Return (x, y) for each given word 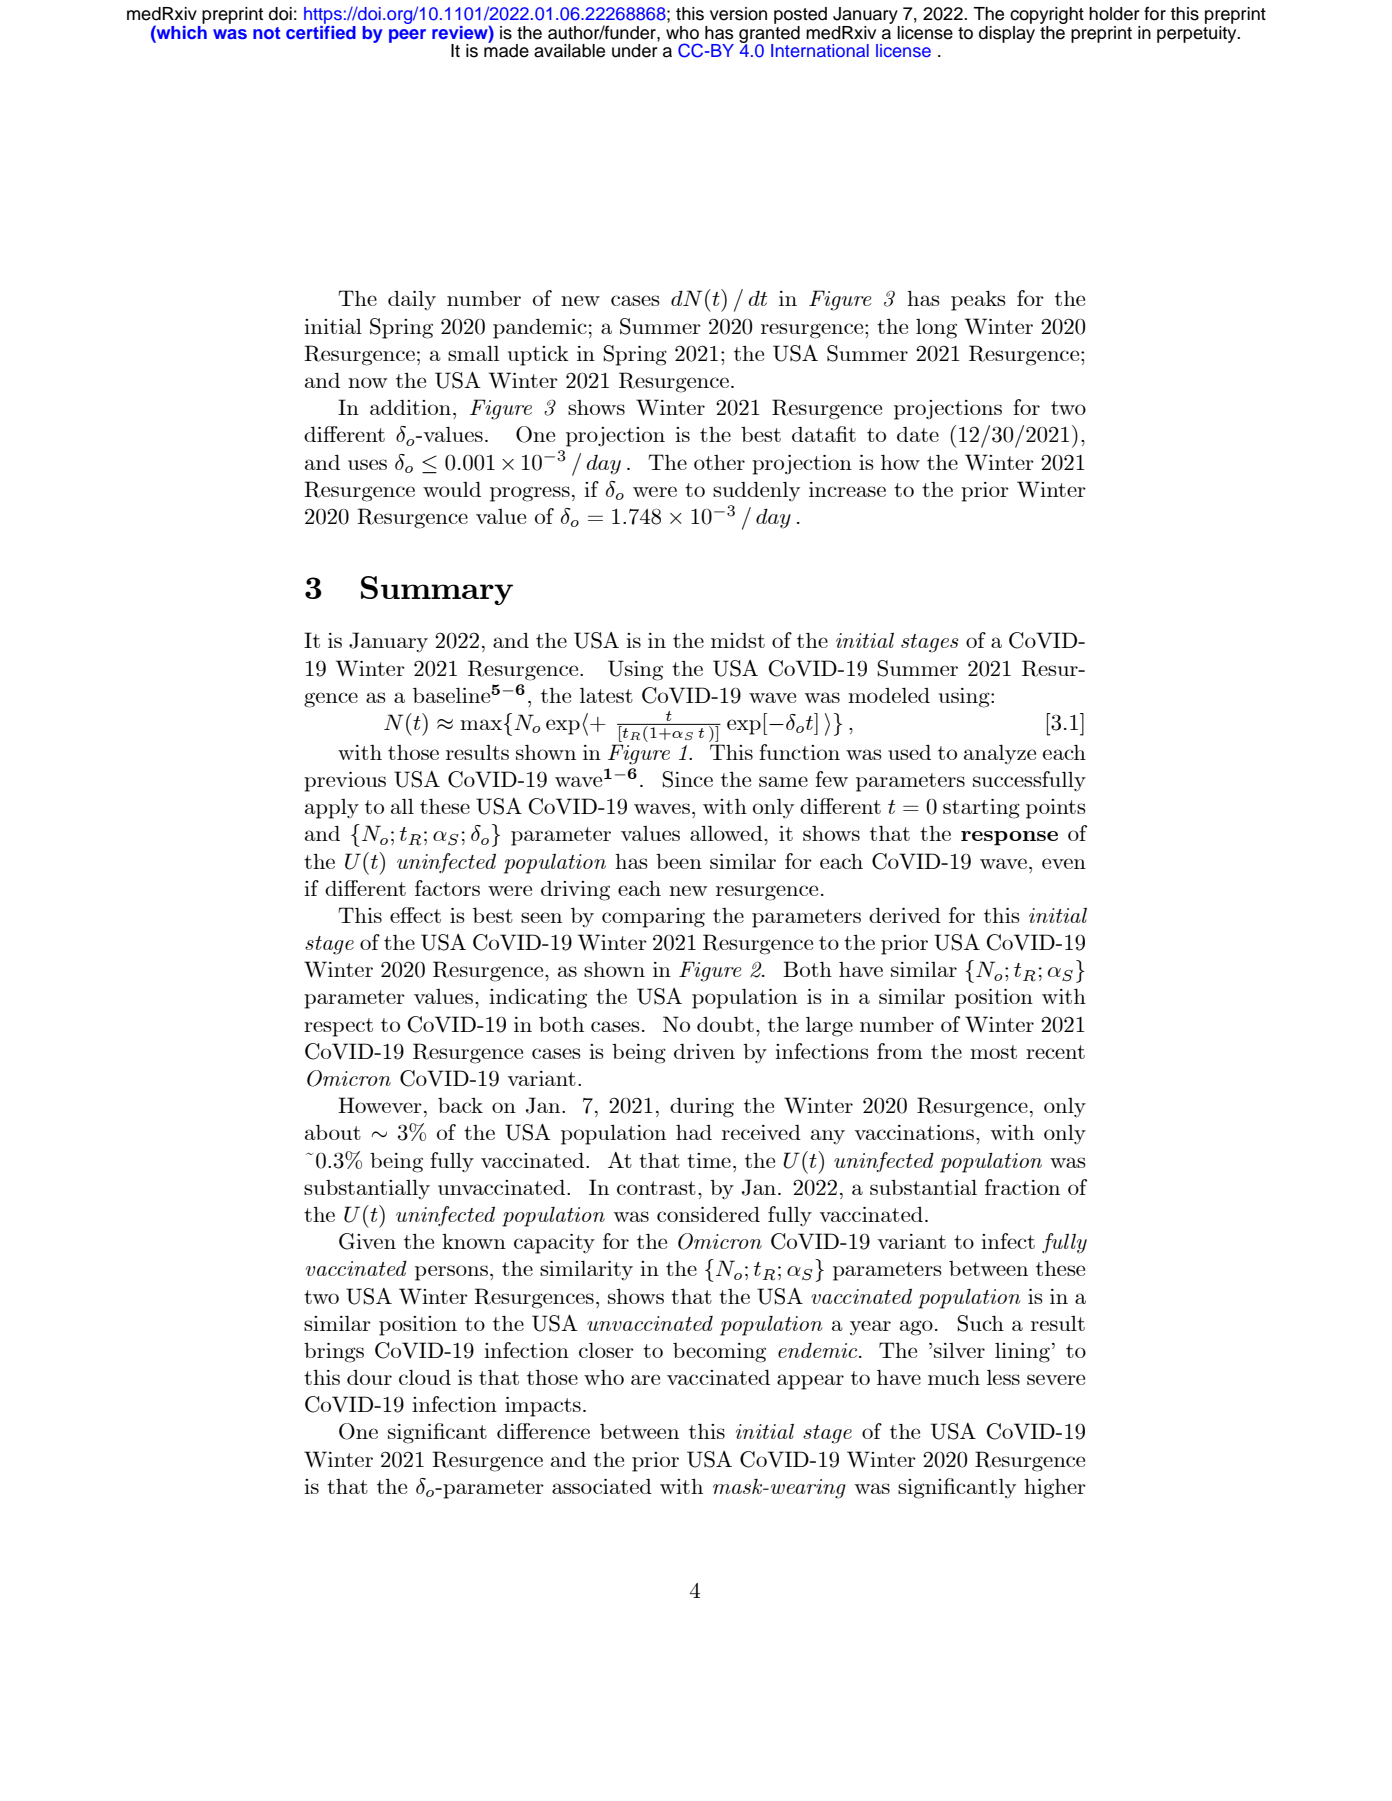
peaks (978, 301)
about (333, 1132)
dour (369, 1377)
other (719, 462)
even (1064, 863)
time (709, 1160)
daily (412, 301)
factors (447, 888)
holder (1114, 14)
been (679, 861)
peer (407, 36)
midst (738, 640)
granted (769, 34)
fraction (1022, 1187)
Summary (437, 590)
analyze (1000, 755)
